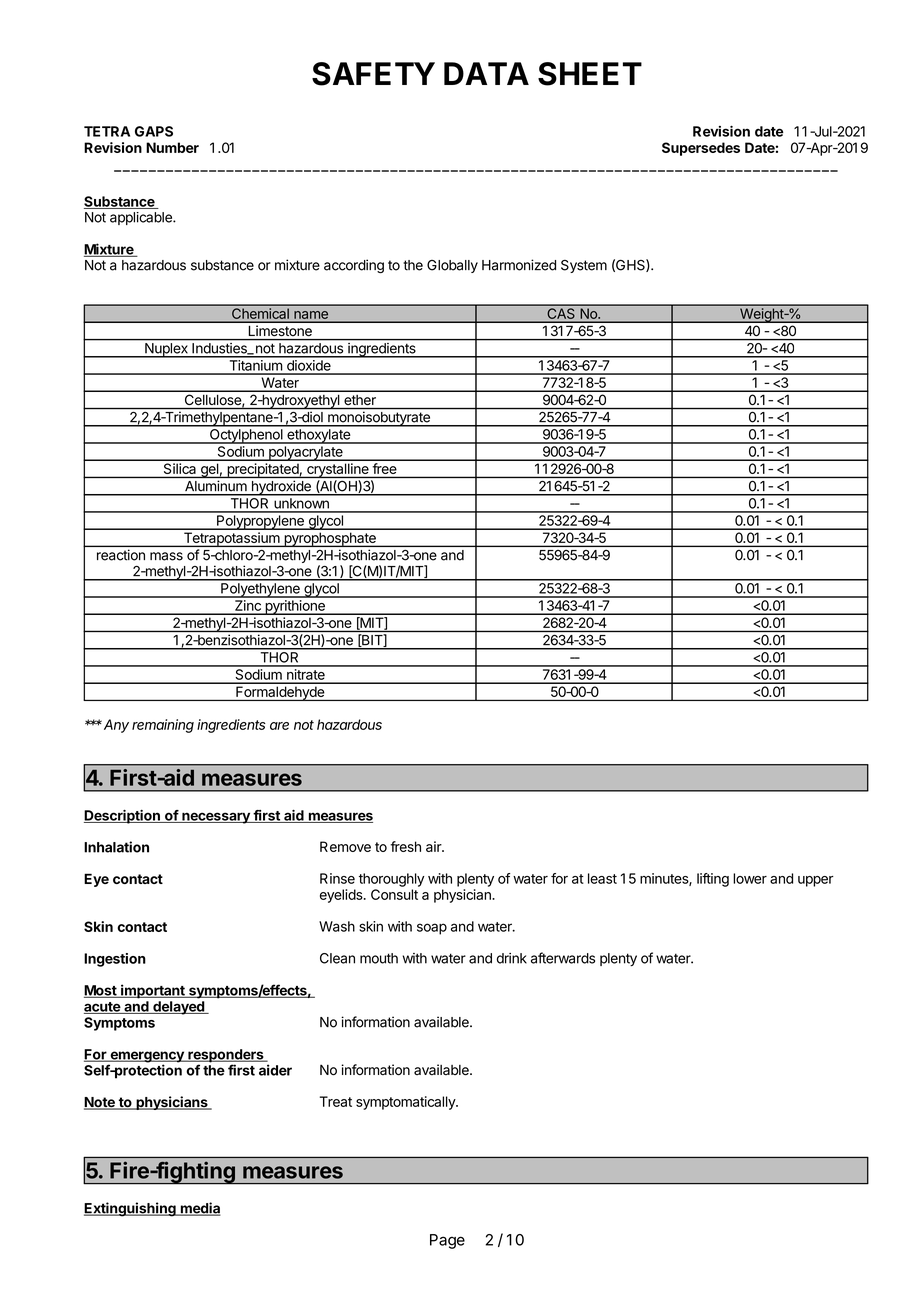  What do you see at coordinates (163, 726) in the document?
I see `remaining` at bounding box center [163, 726].
